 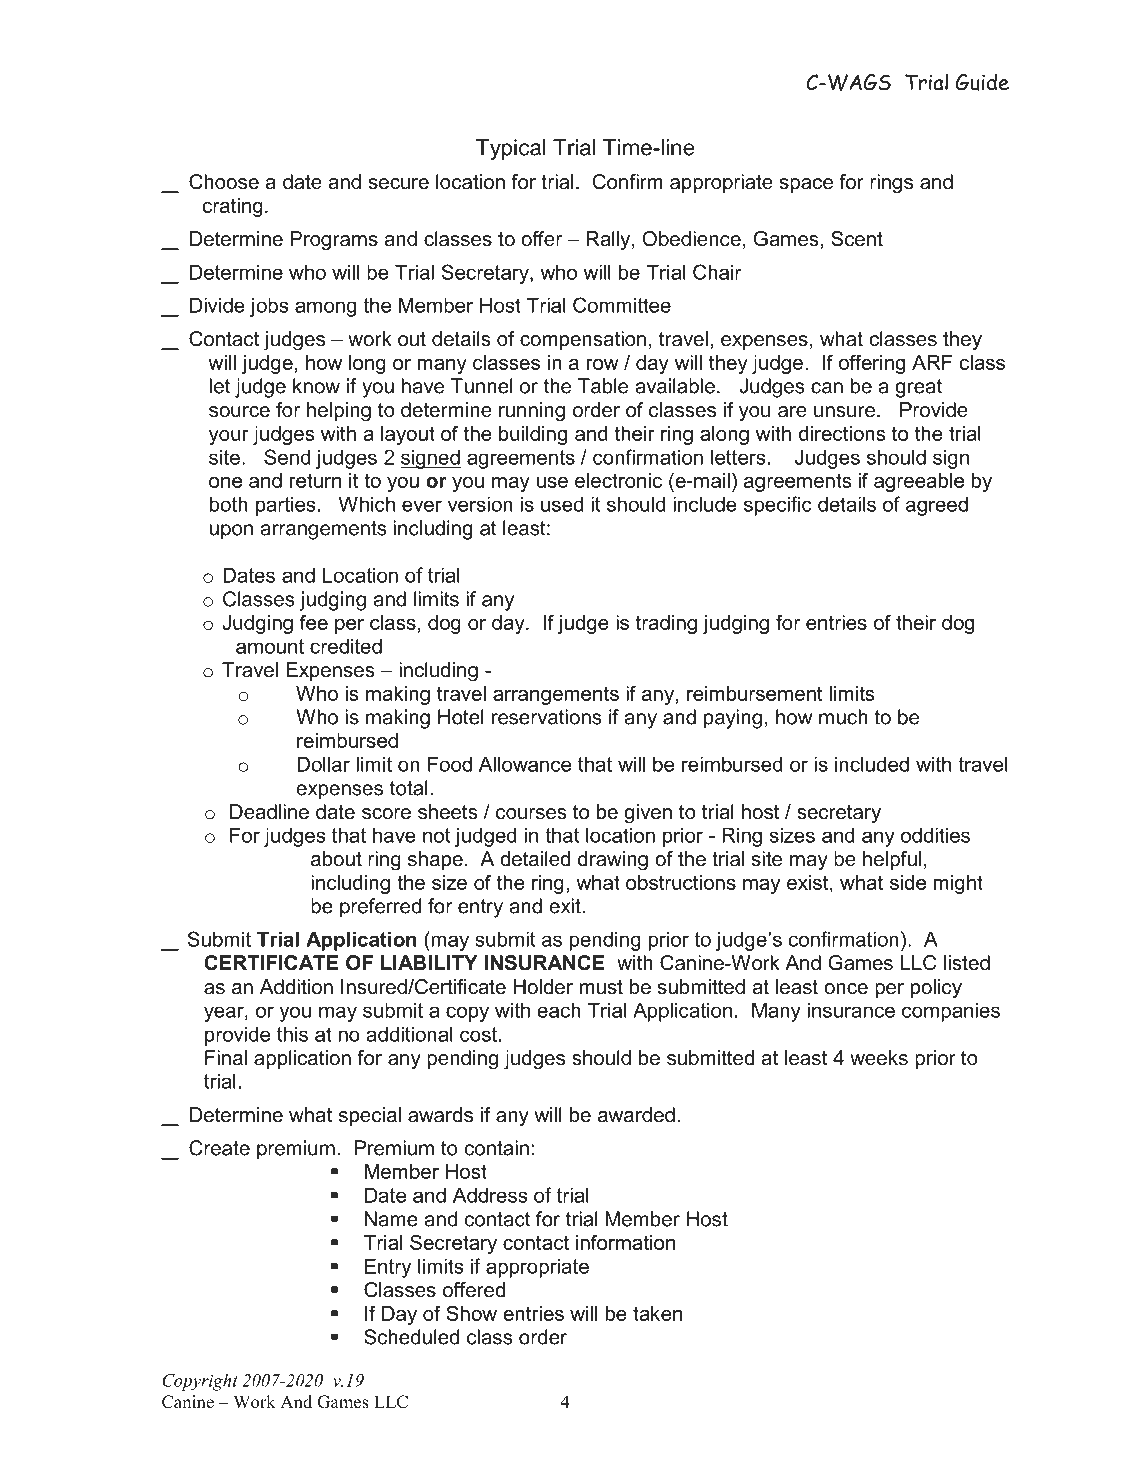 I want to click on great, so click(x=918, y=388).
